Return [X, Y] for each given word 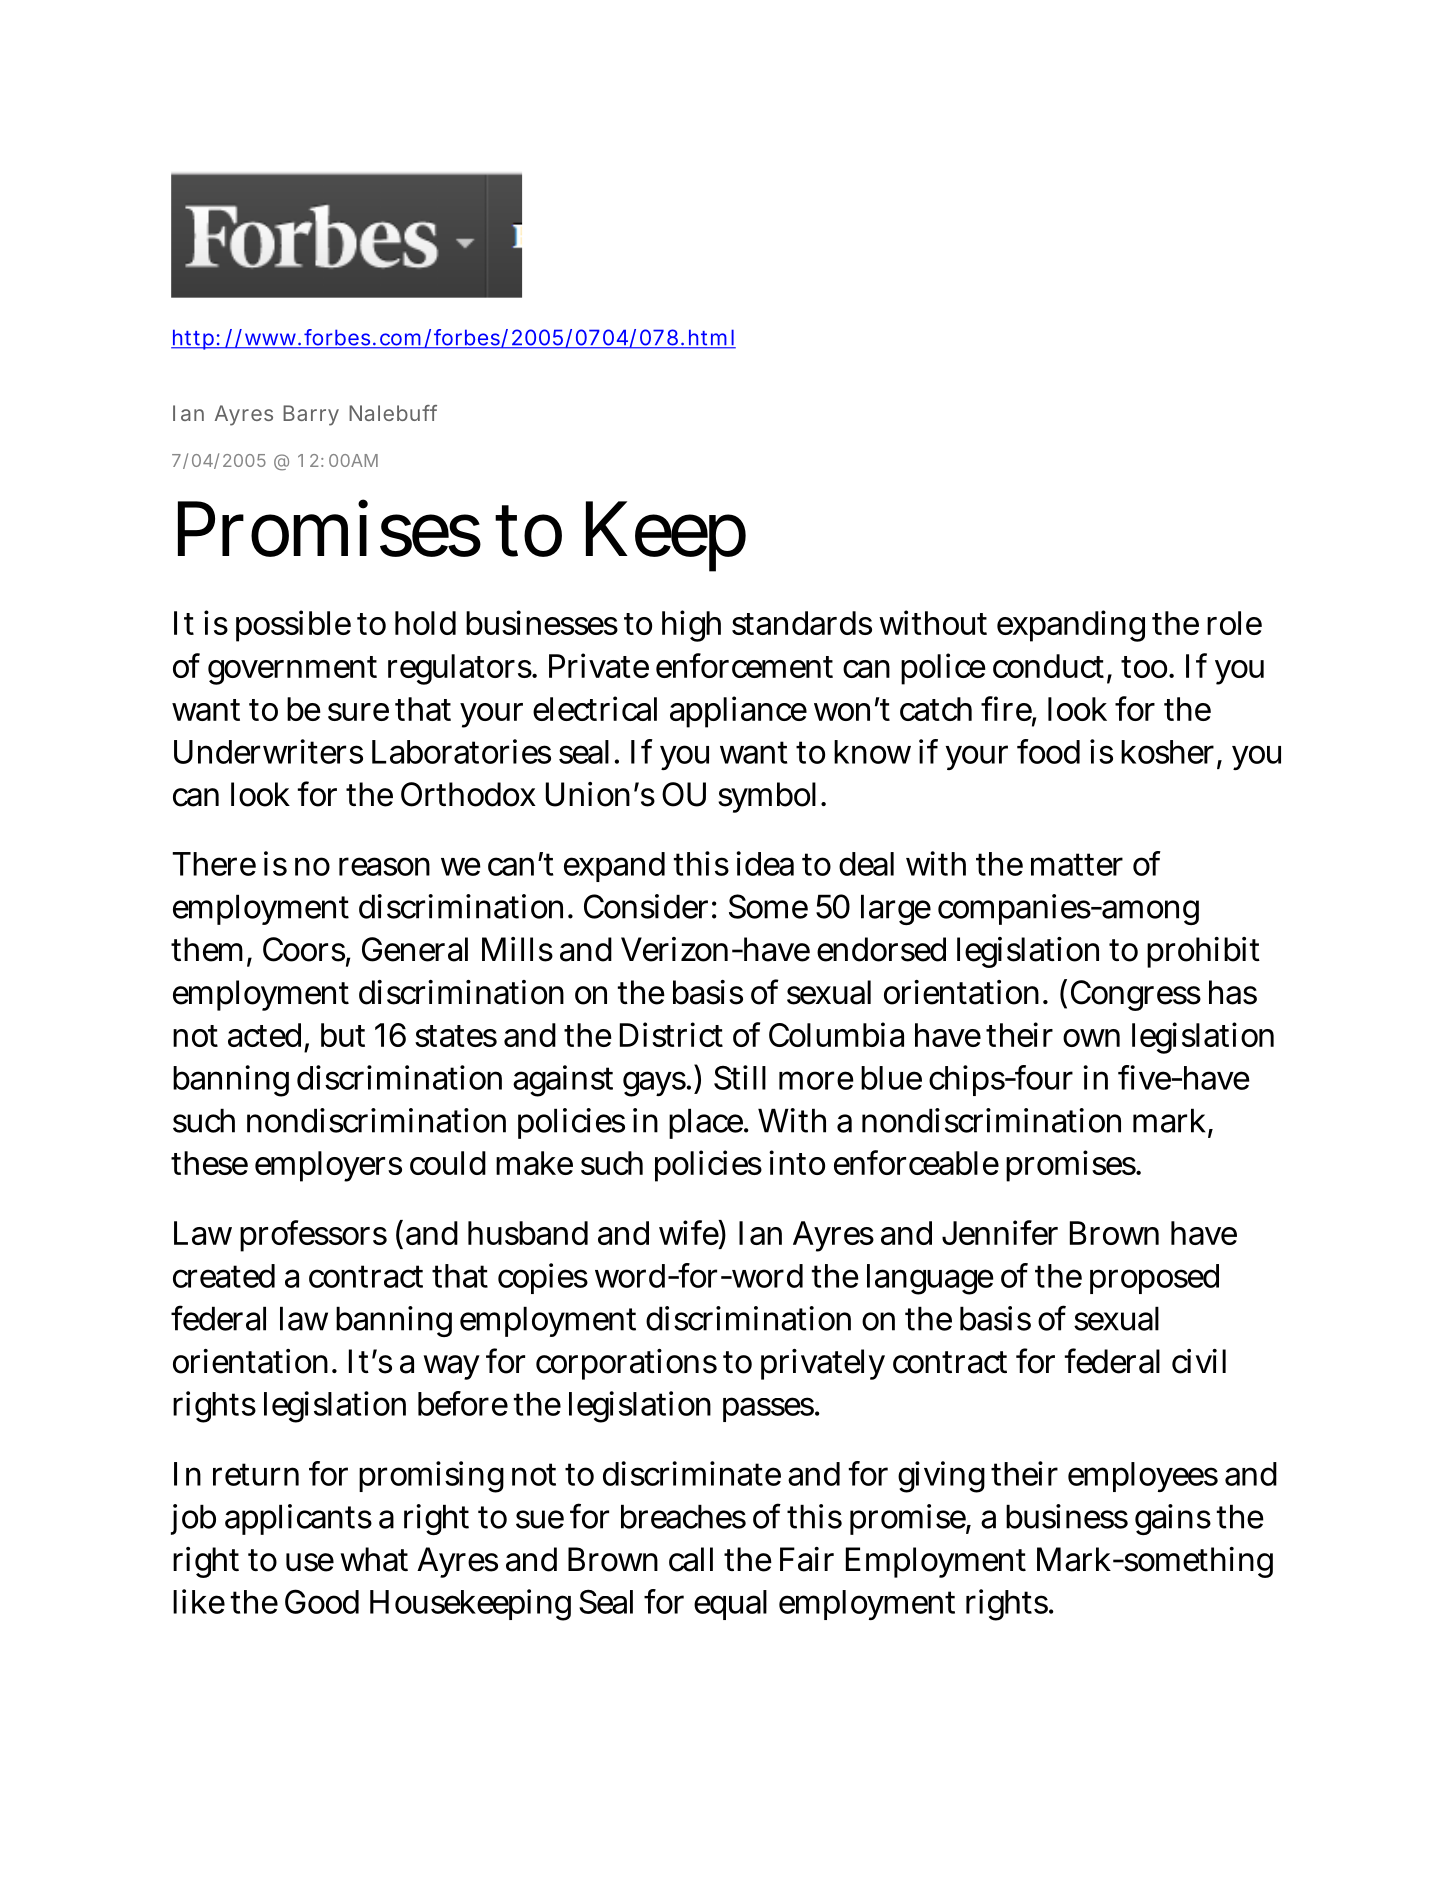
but [343, 1035]
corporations [626, 1364]
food [1048, 751]
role [1234, 623]
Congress [1136, 995]
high [691, 626]
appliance [738, 712]
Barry [311, 415]
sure [358, 712]
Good [322, 1601]
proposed [1154, 1279]
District [671, 1034]
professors [313, 1236]
